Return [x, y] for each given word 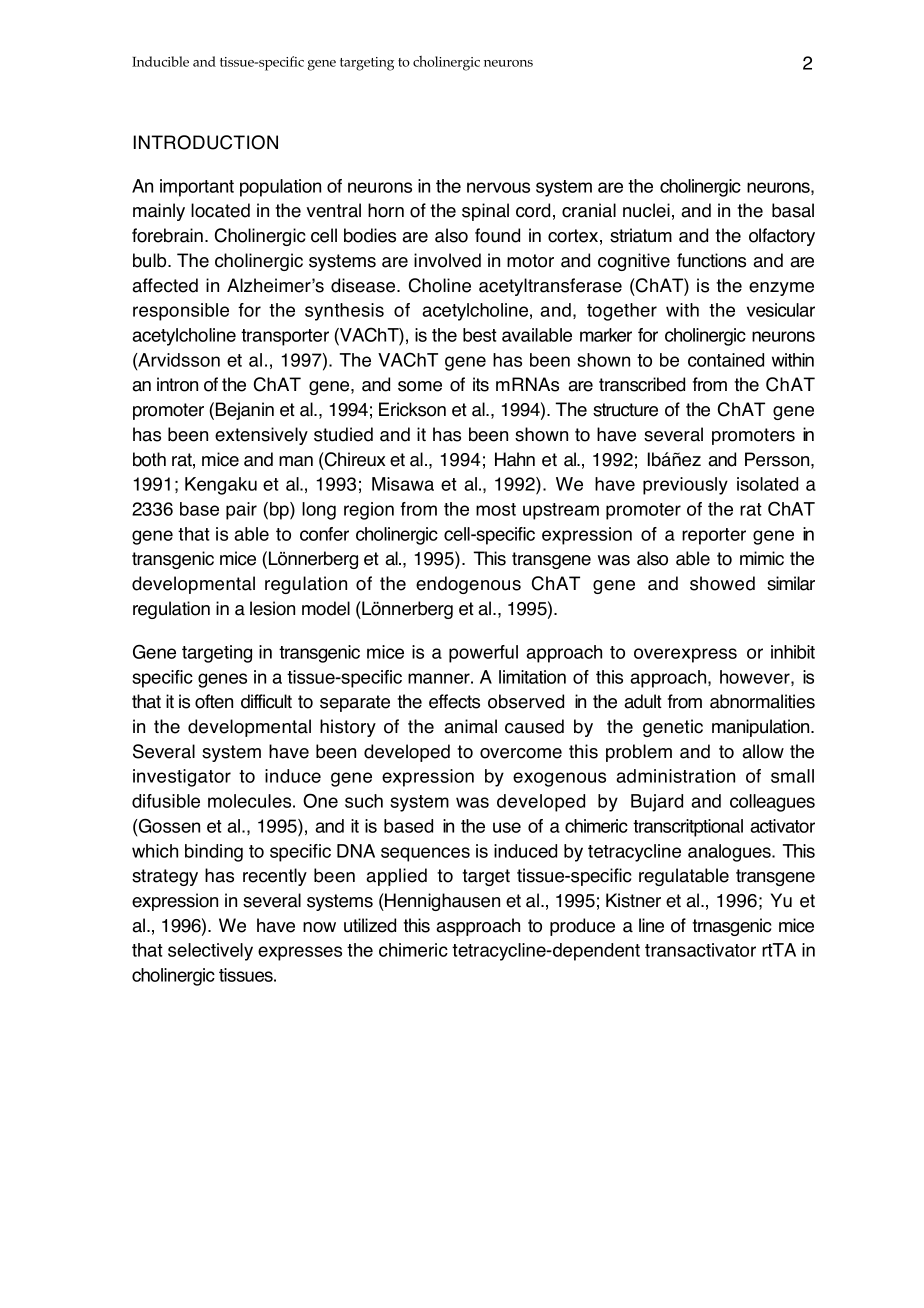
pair [241, 511]
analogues [730, 853]
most [496, 509]
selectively [210, 952]
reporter [714, 536]
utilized [370, 925]
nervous [498, 187]
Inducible [160, 61]
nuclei [646, 210]
